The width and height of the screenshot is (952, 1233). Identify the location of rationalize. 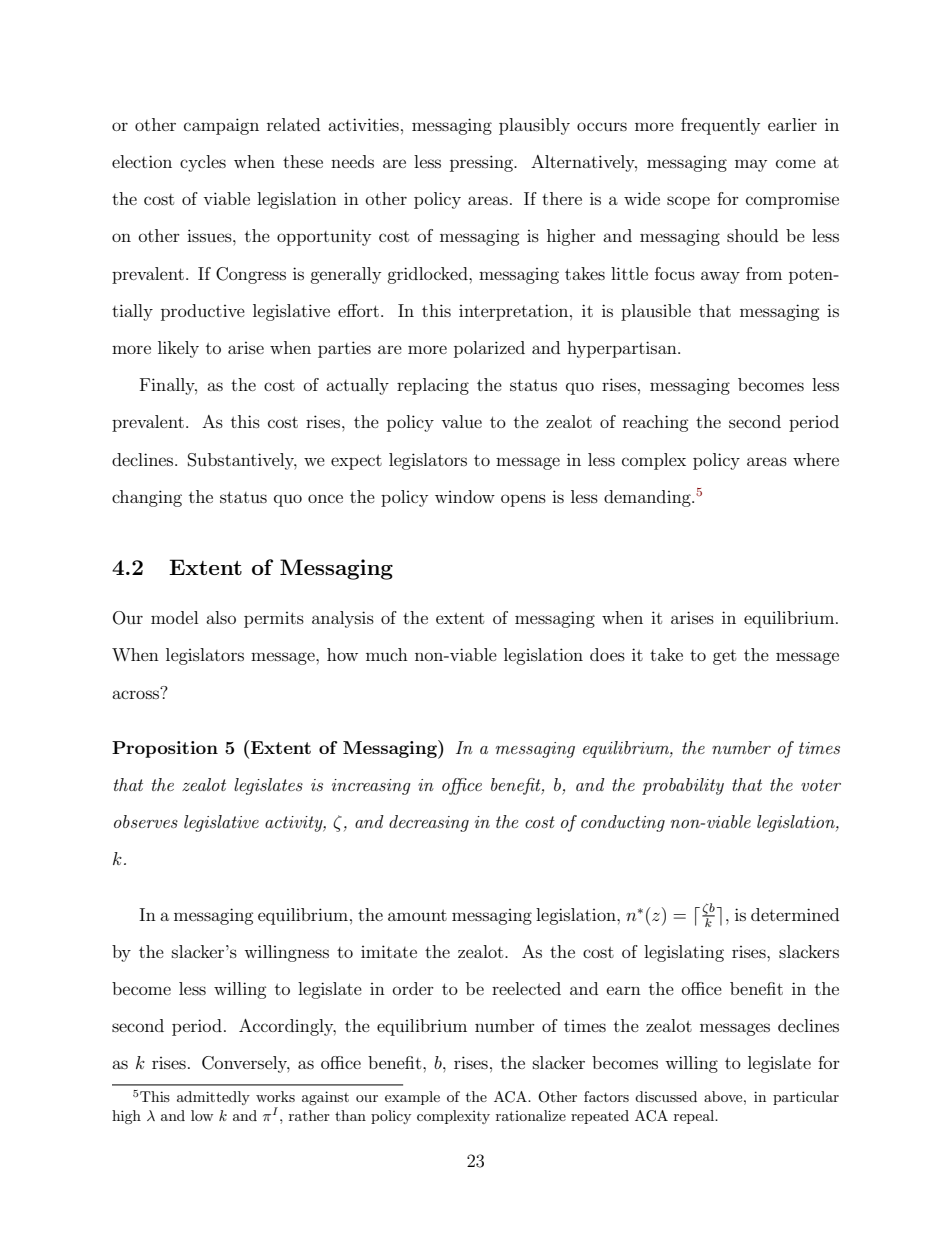
(531, 1115).
